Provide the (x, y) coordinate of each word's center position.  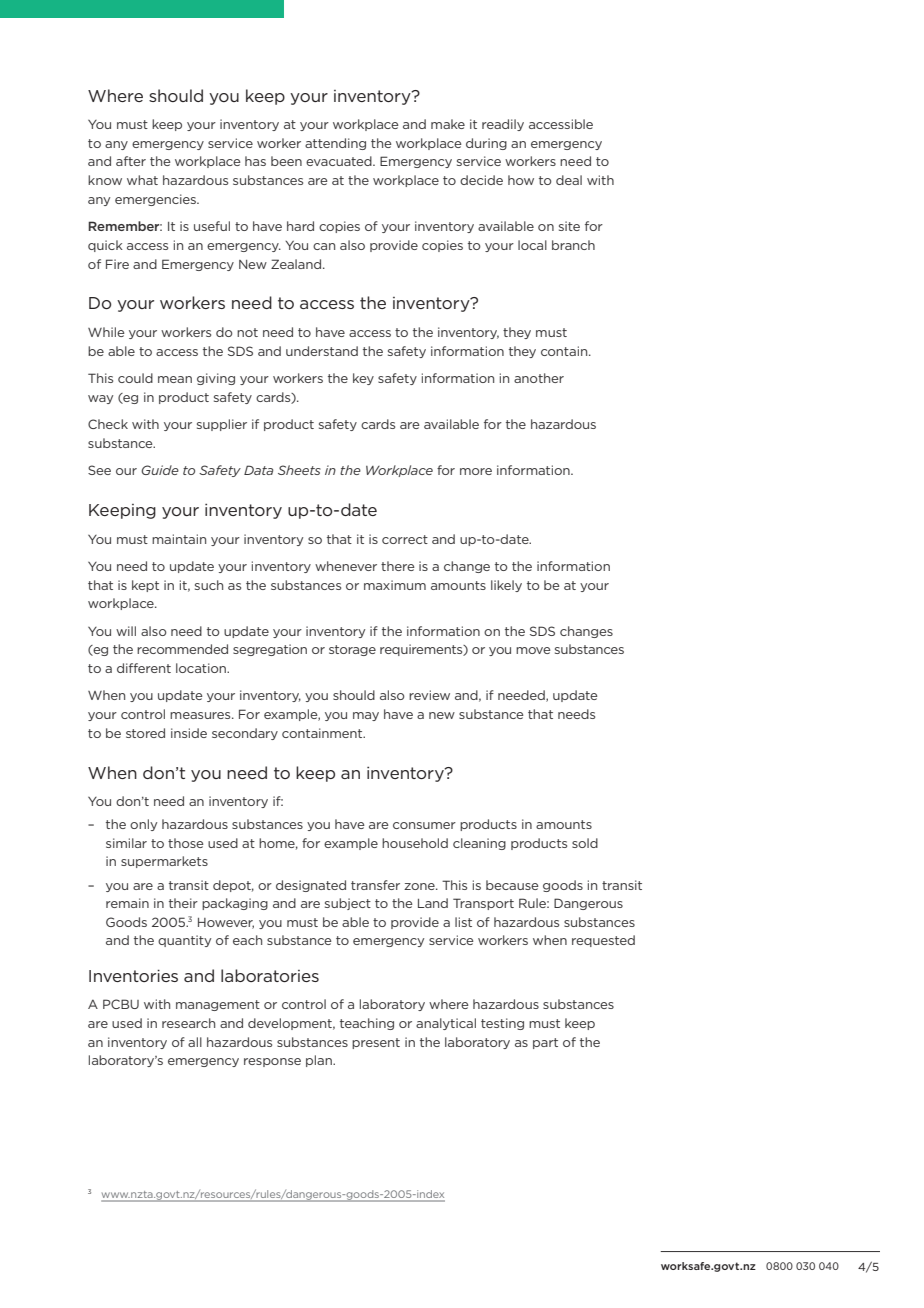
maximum (395, 585)
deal (569, 180)
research (188, 1023)
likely (506, 586)
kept (145, 586)
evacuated (340, 161)
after (131, 161)
